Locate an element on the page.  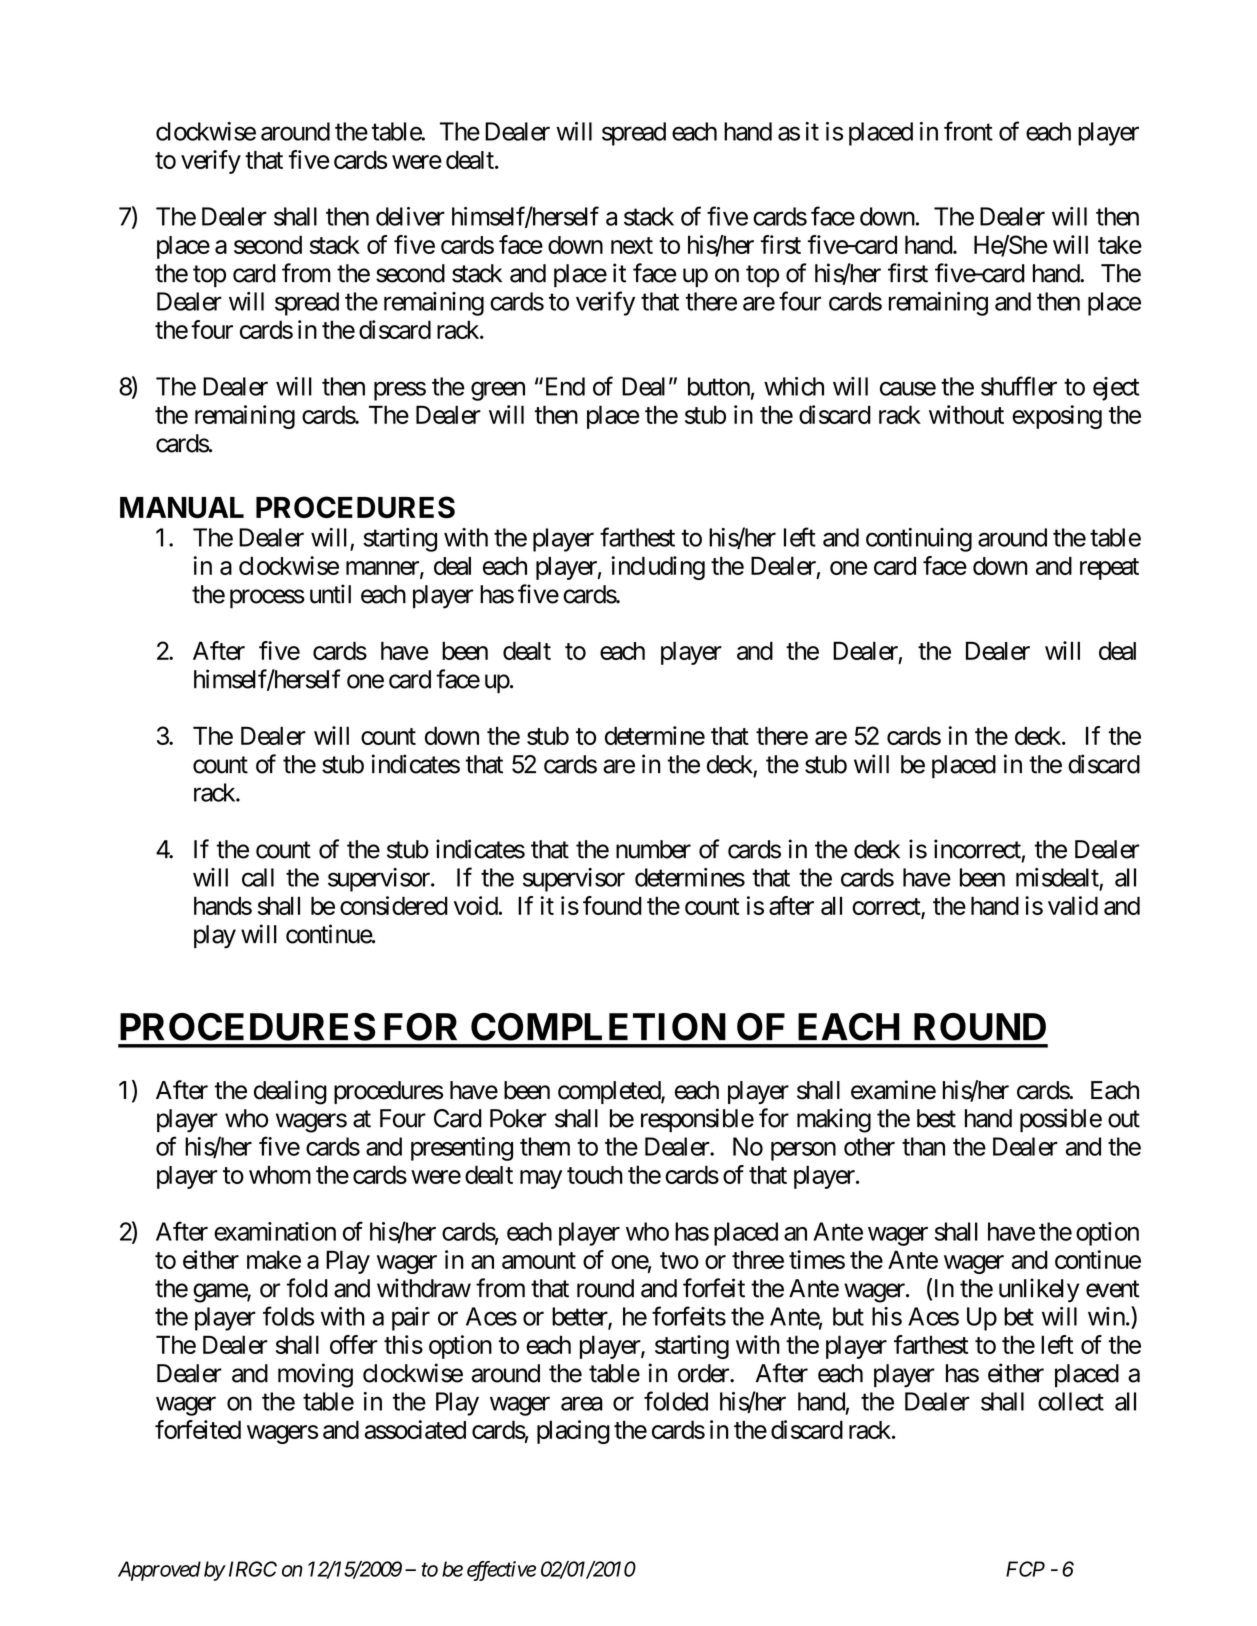
next is located at coordinates (632, 245).
